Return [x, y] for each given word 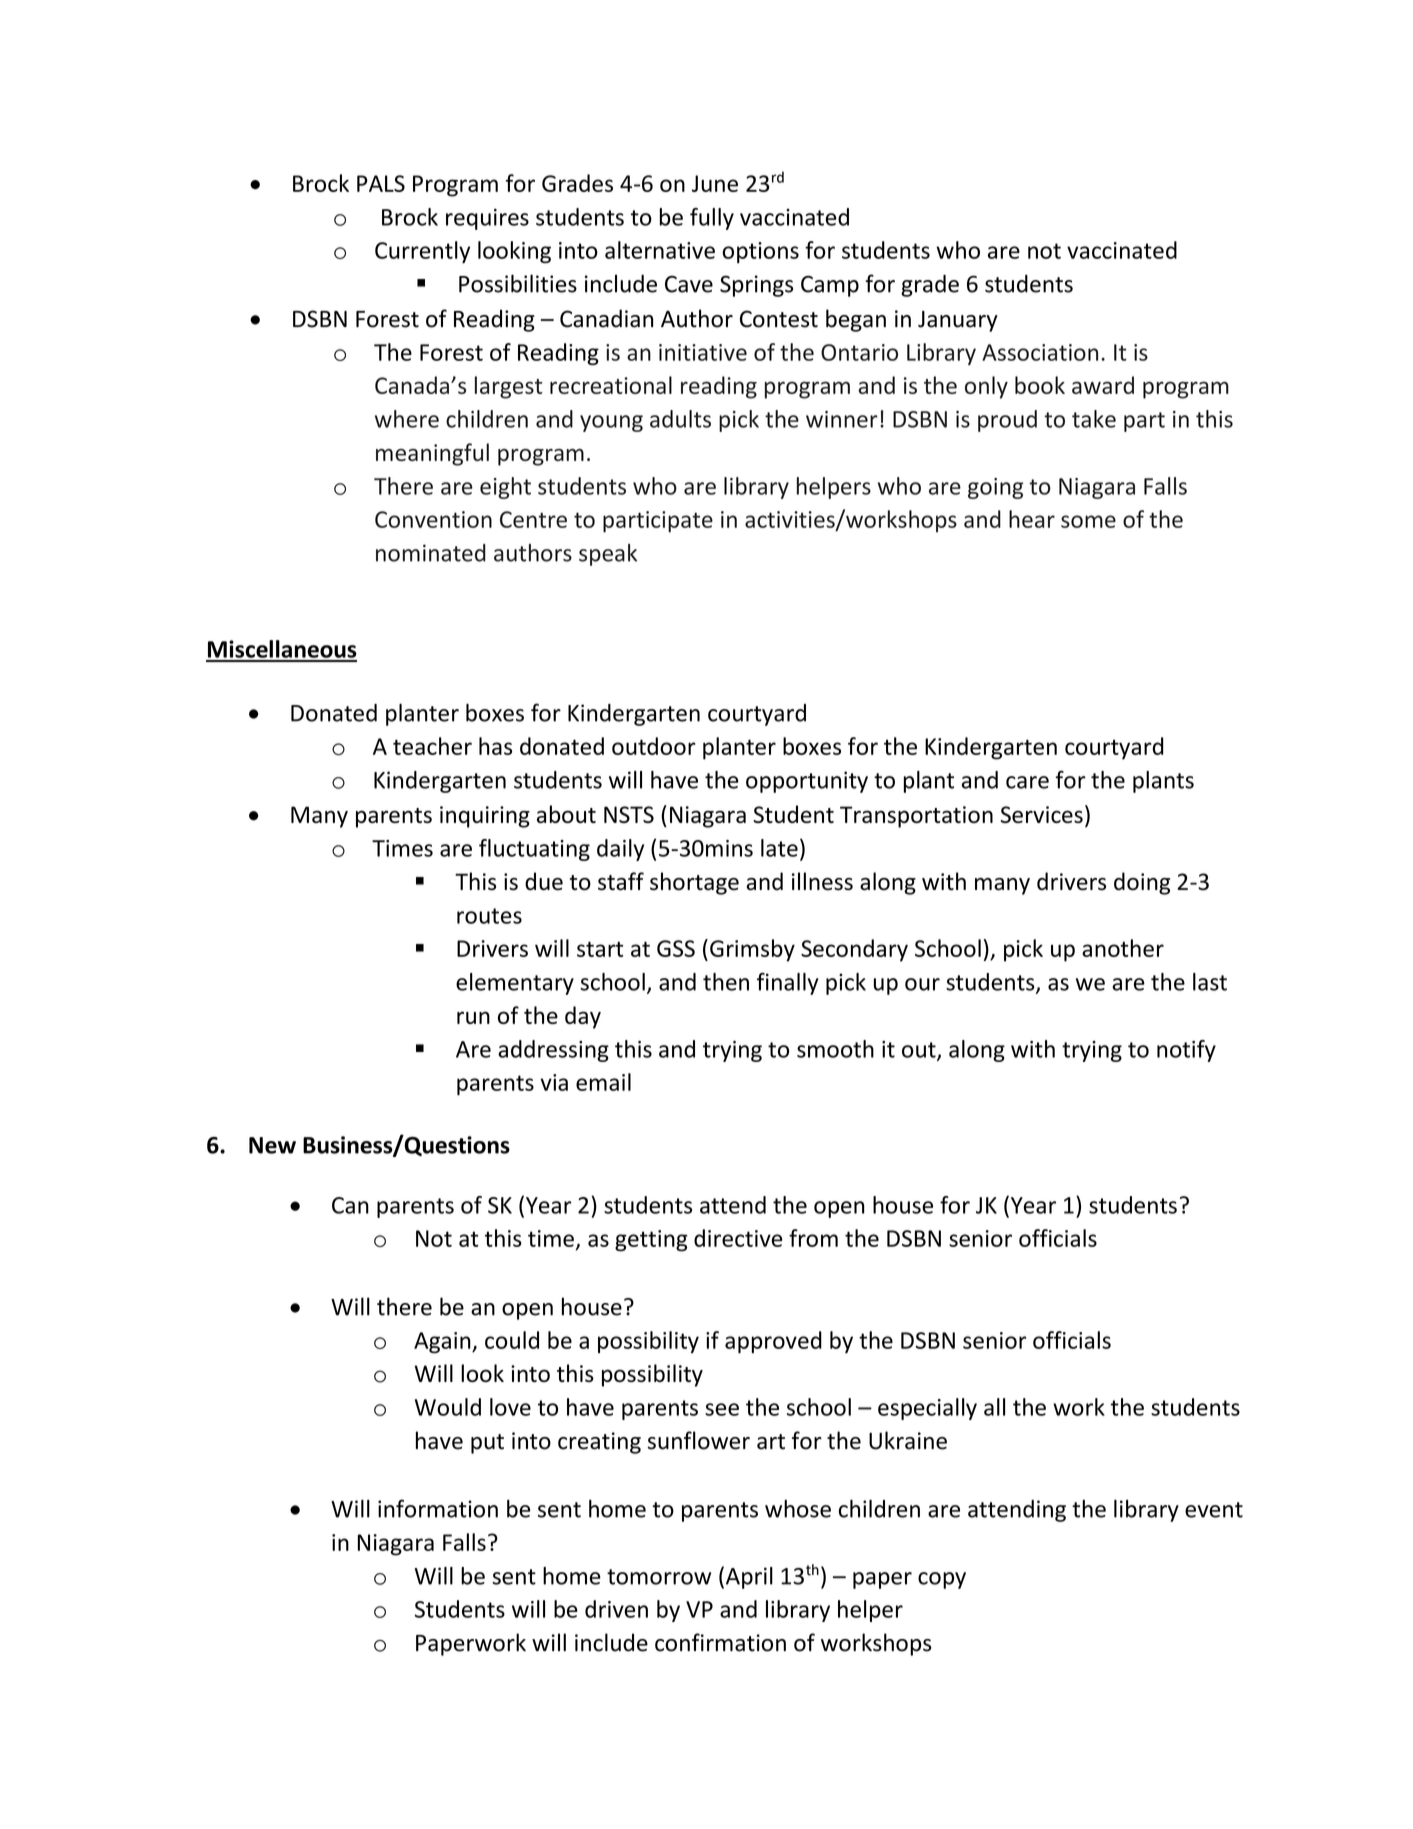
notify [1186, 1051]
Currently [422, 252]
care [1027, 782]
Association [1040, 352]
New [272, 1145]
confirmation [720, 1642]
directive [738, 1238]
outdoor [654, 746]
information [438, 1508]
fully [712, 219]
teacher [432, 746]
